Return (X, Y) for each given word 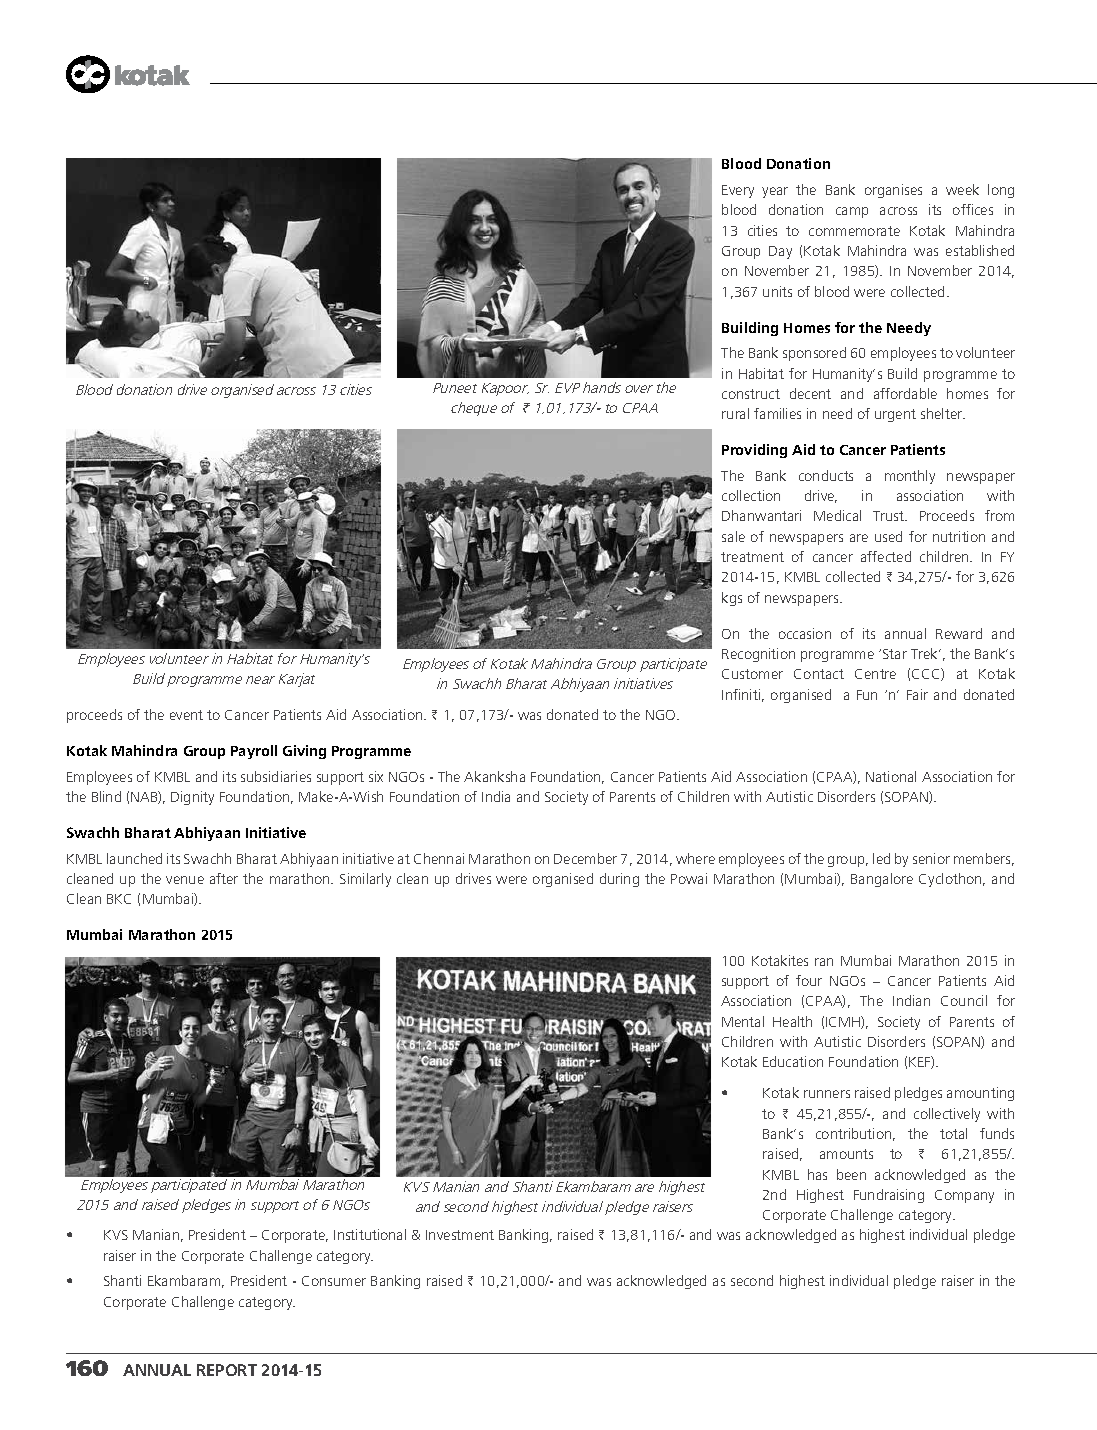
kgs (732, 599)
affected (886, 556)
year (775, 192)
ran (824, 962)
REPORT (227, 1370)
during (619, 880)
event (186, 715)
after (224, 878)
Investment (460, 1235)
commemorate (854, 231)
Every (738, 191)
